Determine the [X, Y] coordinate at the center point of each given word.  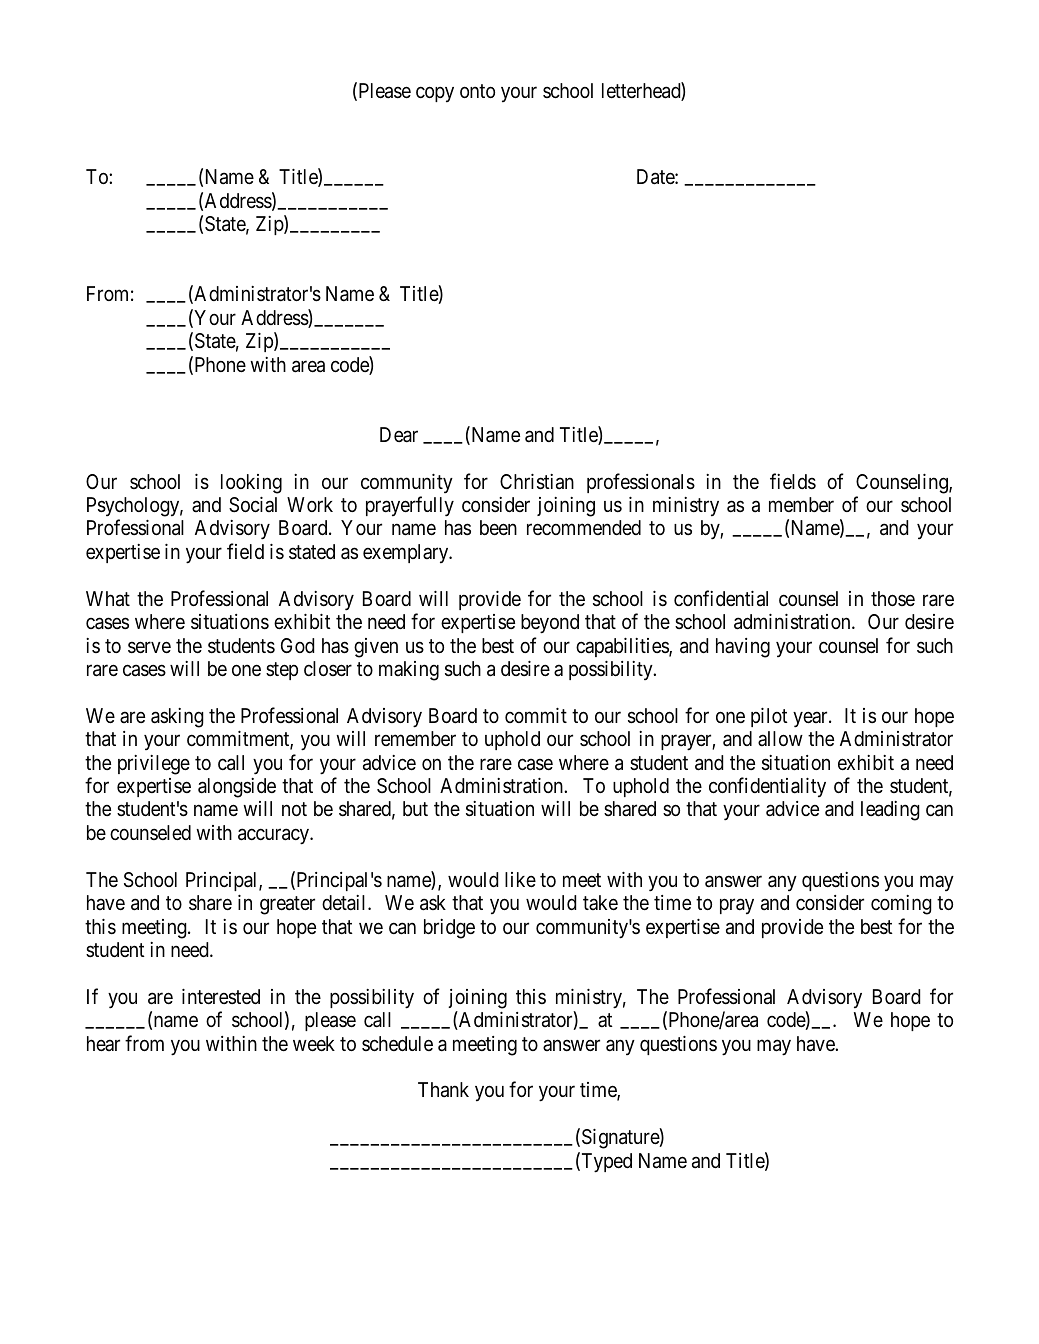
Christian [537, 482]
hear [103, 1043]
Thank [443, 1090]
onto [477, 91]
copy [435, 95]
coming [901, 905]
